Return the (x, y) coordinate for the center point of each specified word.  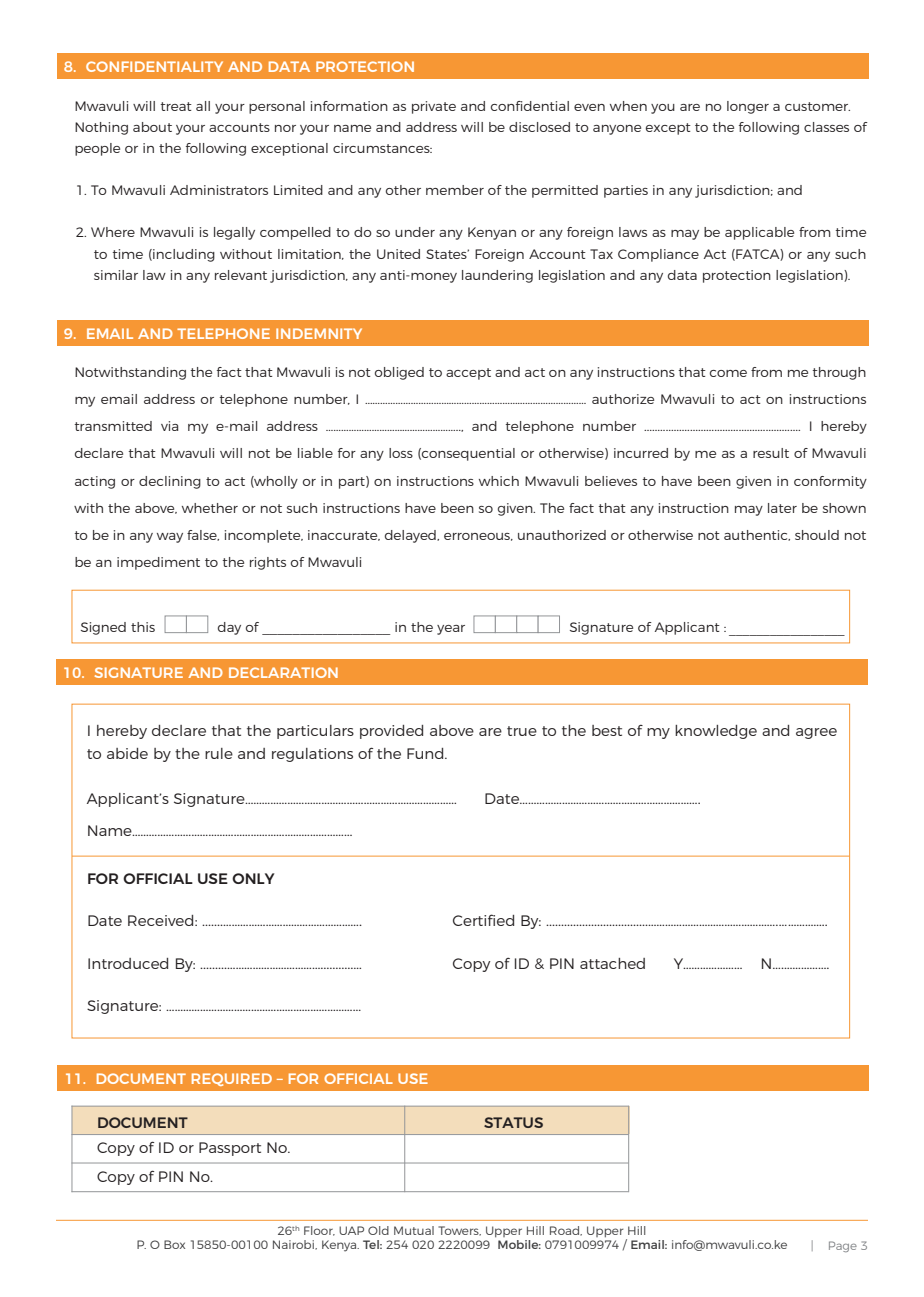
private (434, 107)
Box (174, 1244)
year (451, 630)
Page (843, 1246)
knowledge (716, 732)
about (152, 127)
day (229, 628)
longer (748, 107)
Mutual (414, 1230)
